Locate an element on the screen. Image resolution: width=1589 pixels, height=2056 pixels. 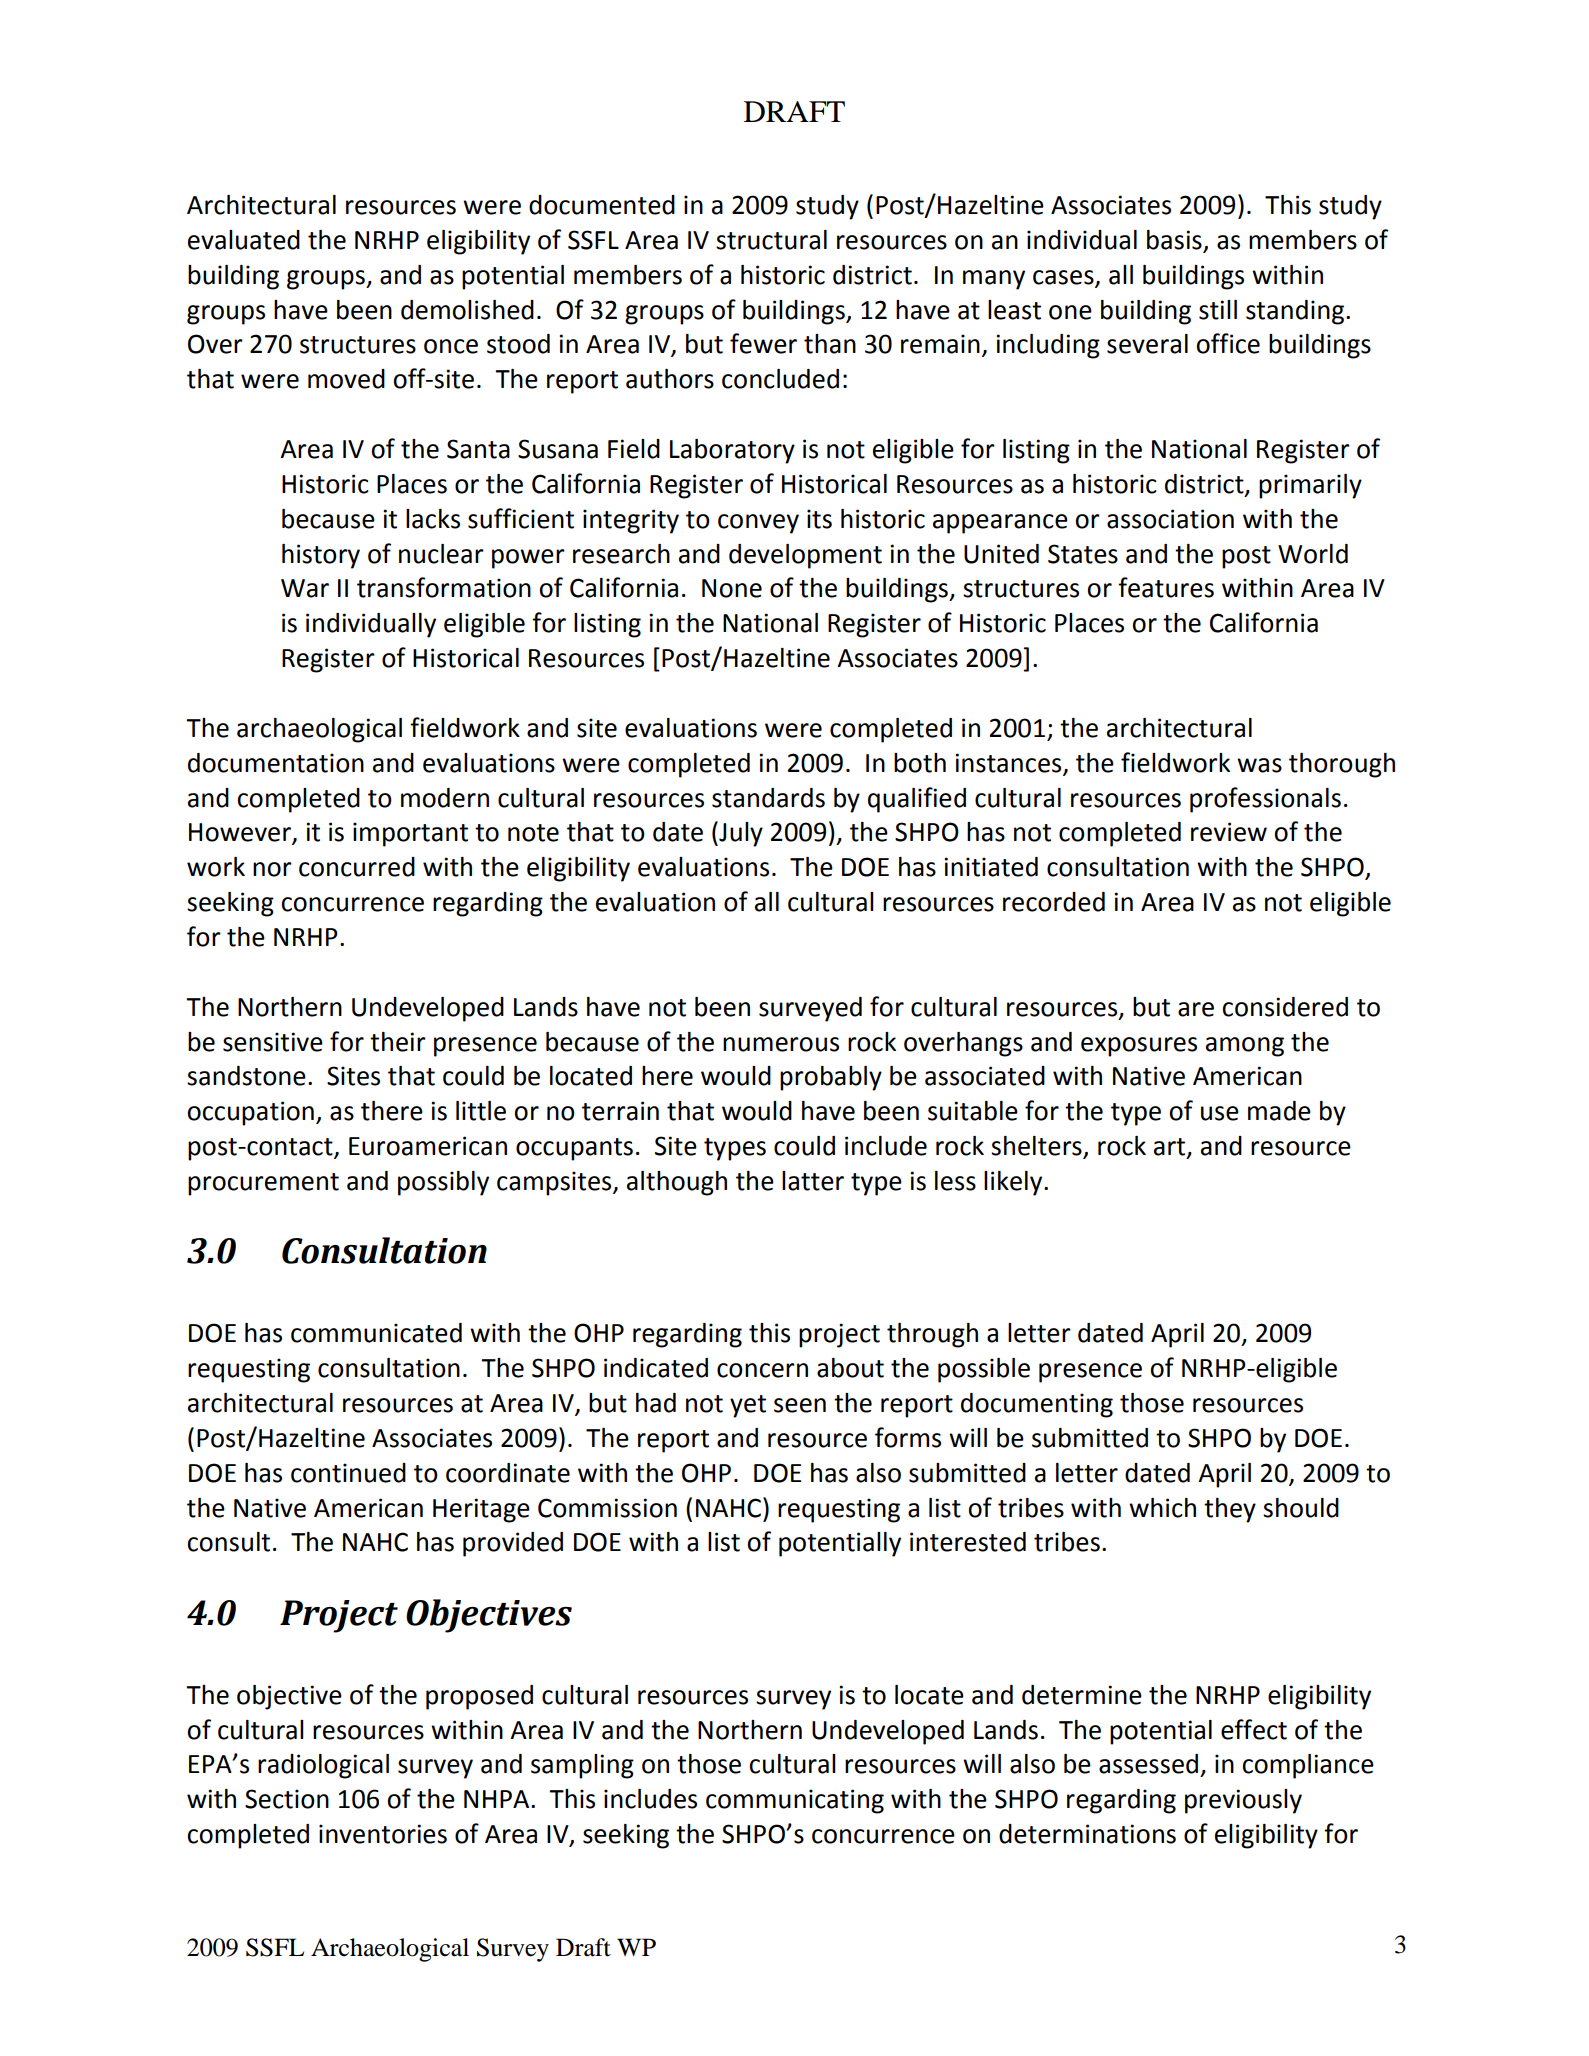
latter is located at coordinates (813, 1181).
